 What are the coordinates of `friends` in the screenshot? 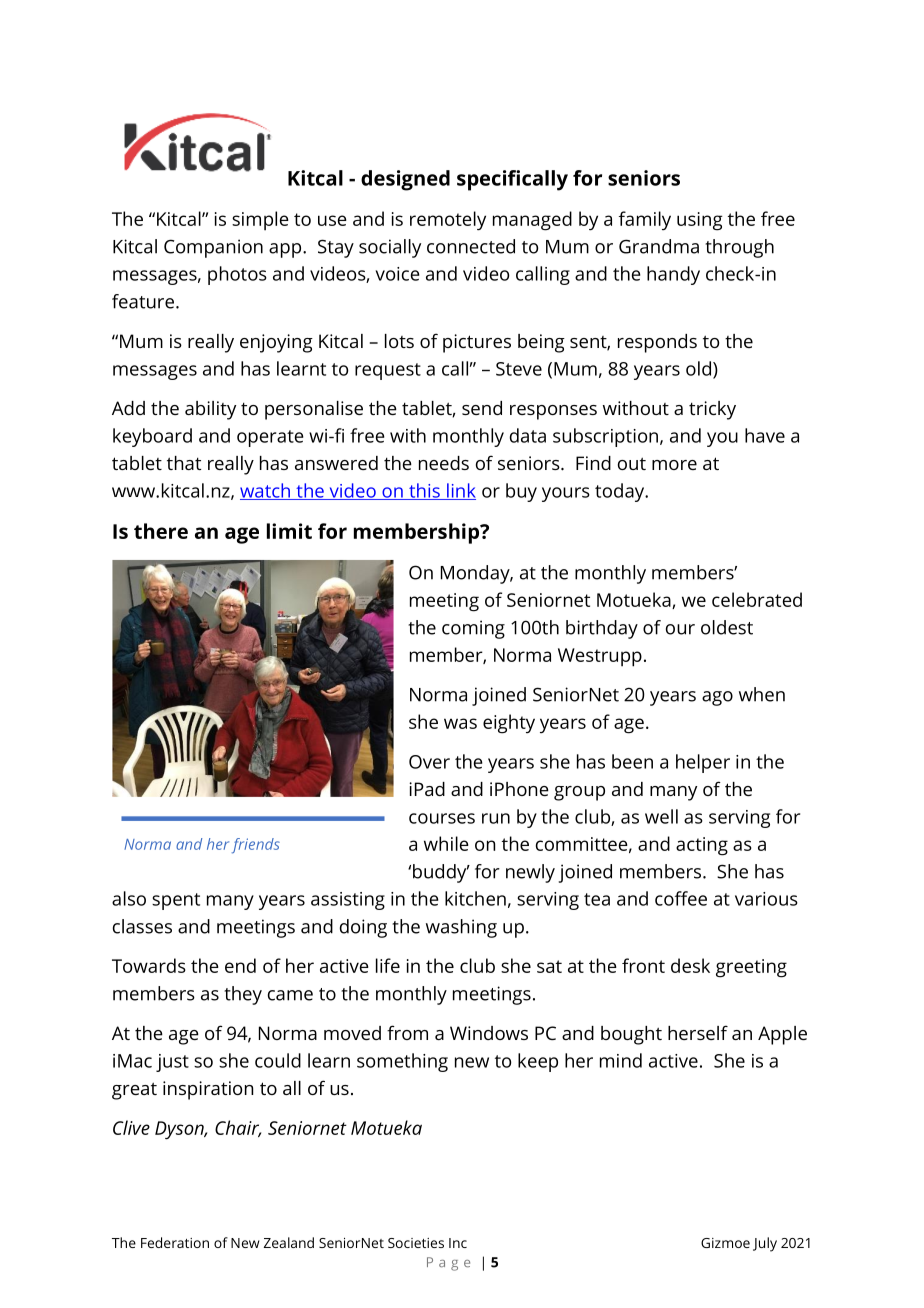 It's located at (256, 846).
